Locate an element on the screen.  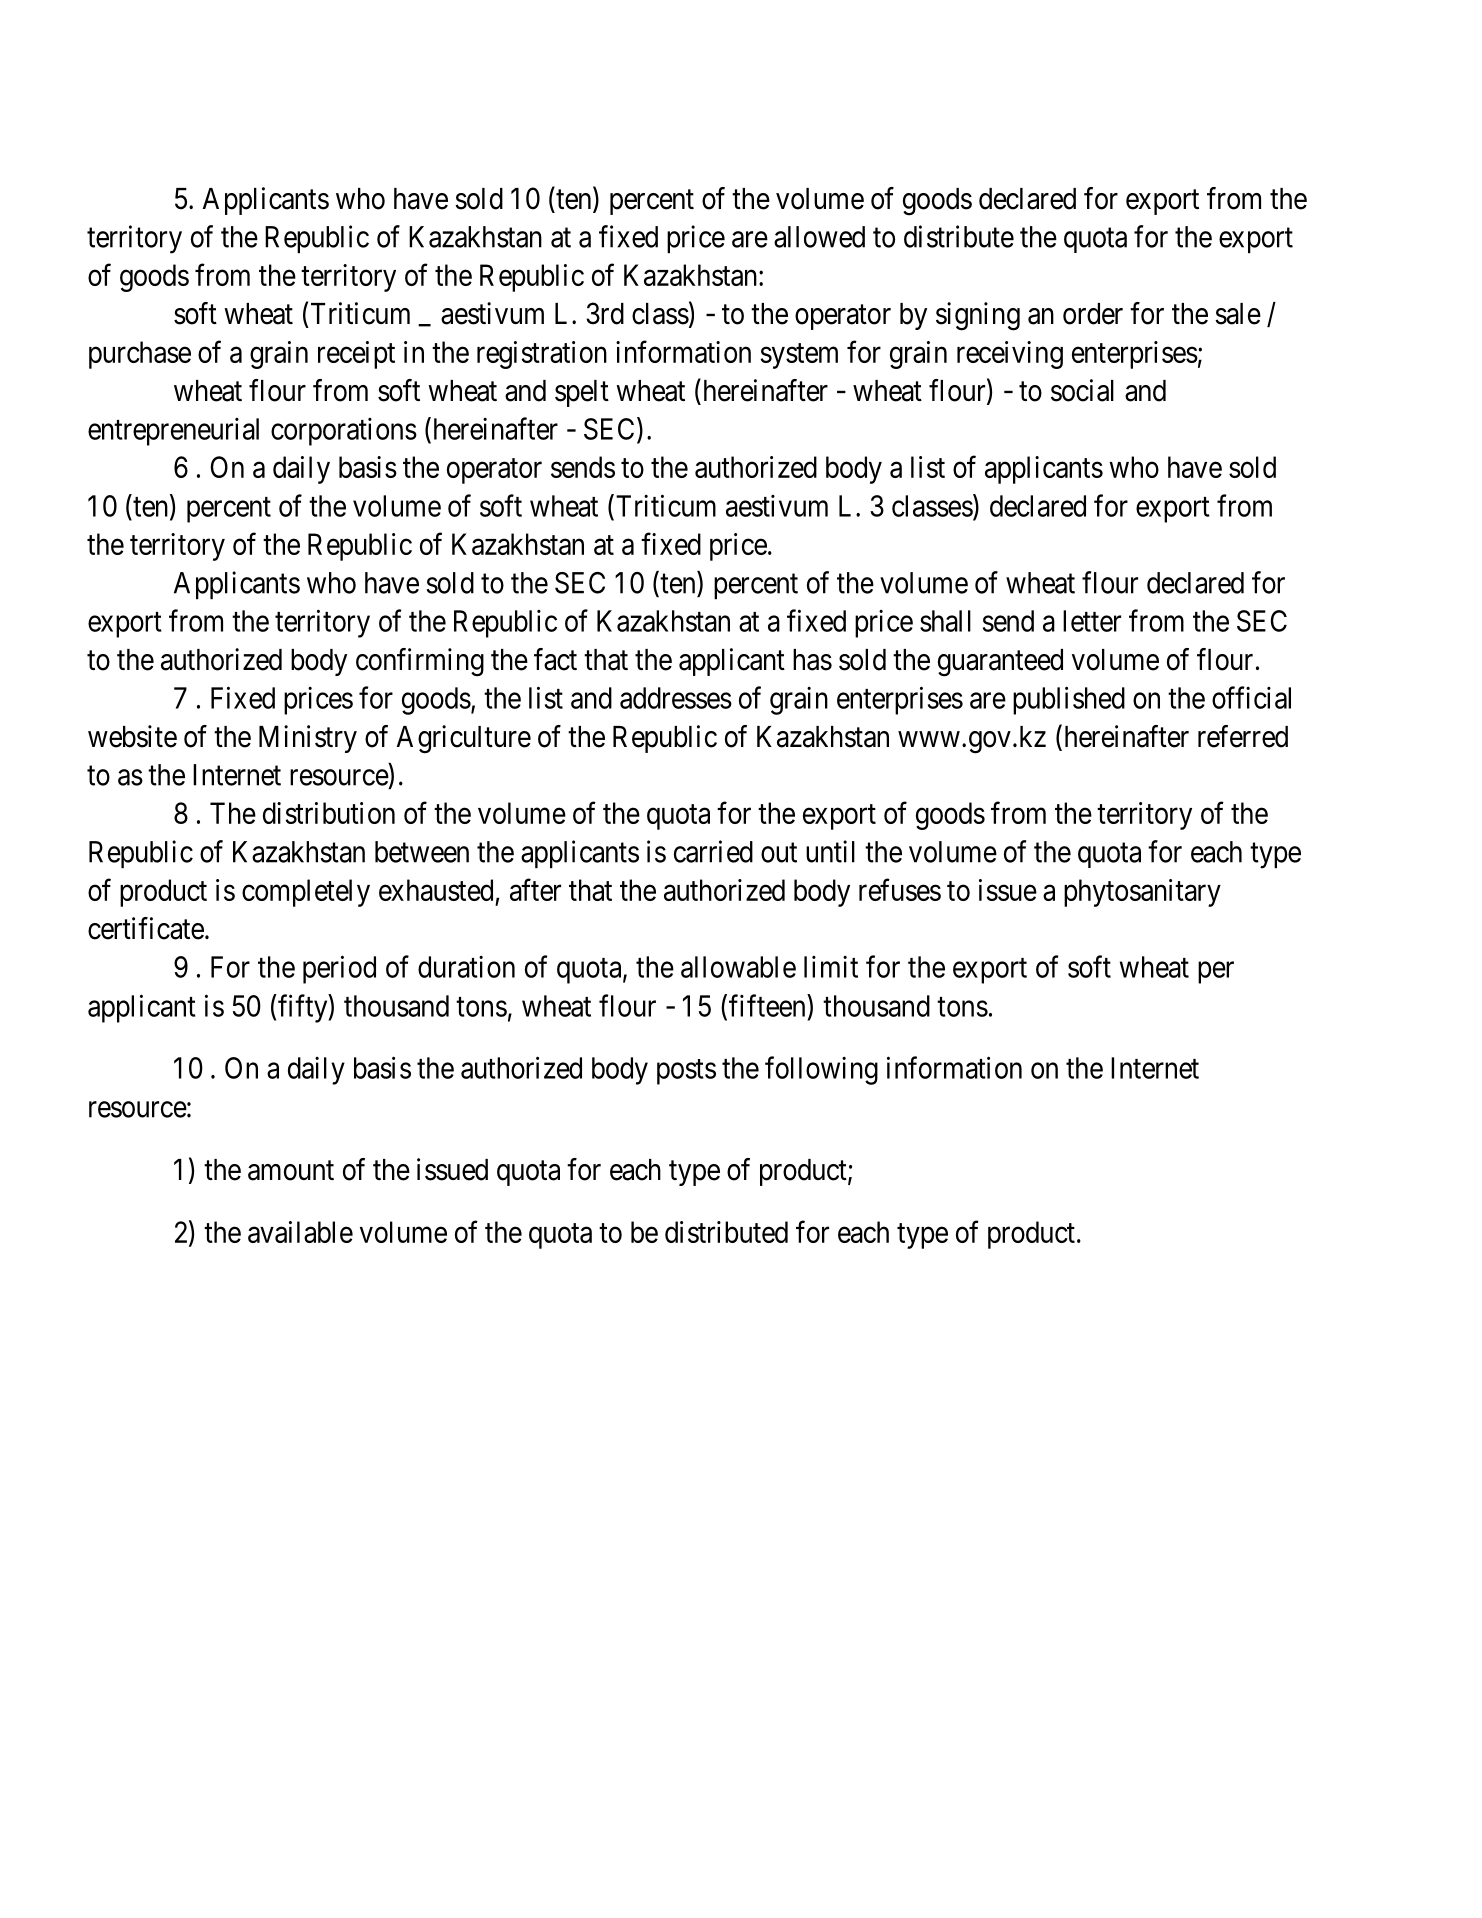
spelt is located at coordinates (582, 393).
